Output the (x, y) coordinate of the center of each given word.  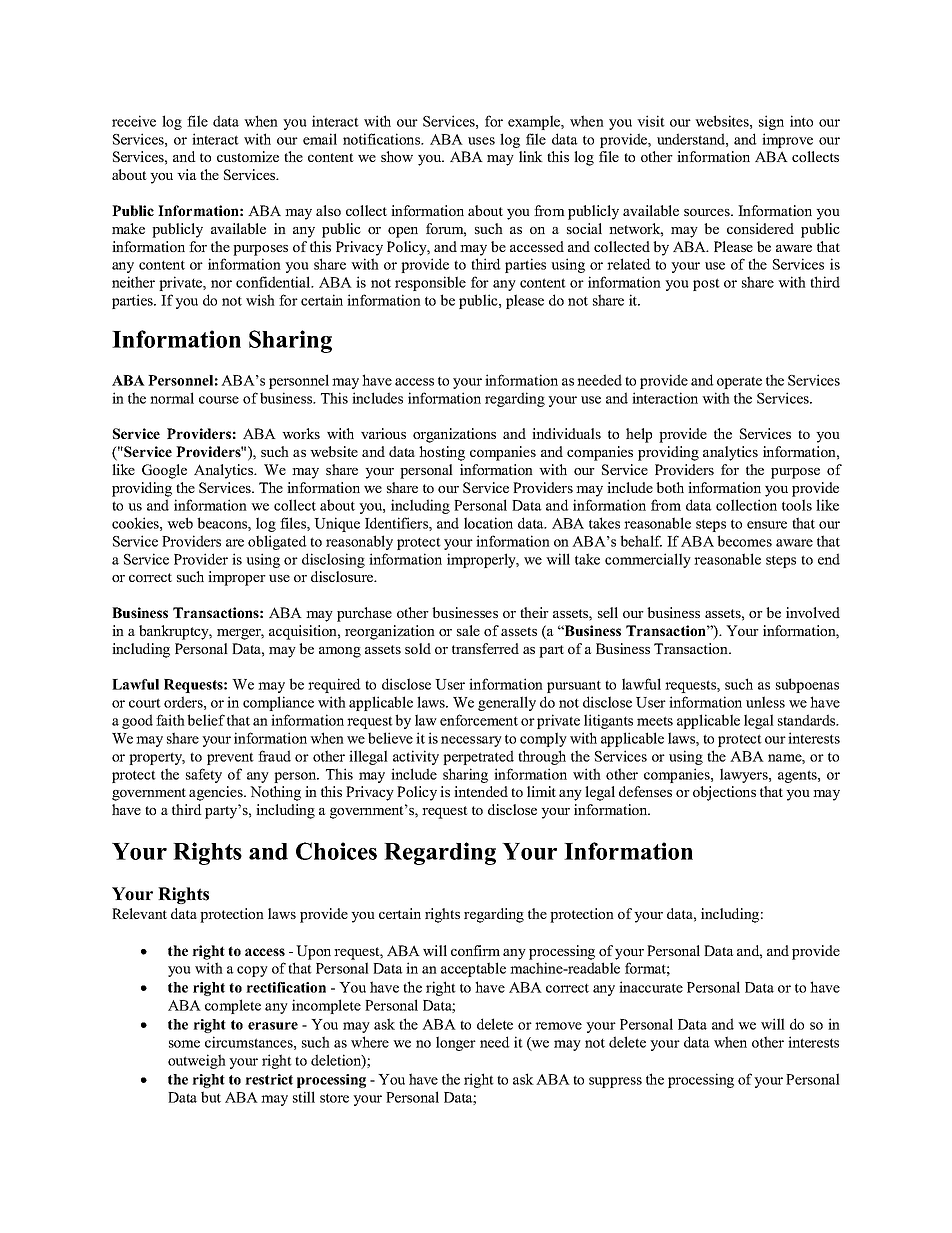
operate (739, 382)
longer (456, 1043)
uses (481, 141)
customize (248, 156)
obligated (277, 542)
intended (481, 791)
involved (813, 612)
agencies (217, 793)
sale (468, 630)
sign (771, 122)
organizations (454, 435)
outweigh (197, 1061)
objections (724, 793)
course (219, 400)
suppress (615, 1082)
